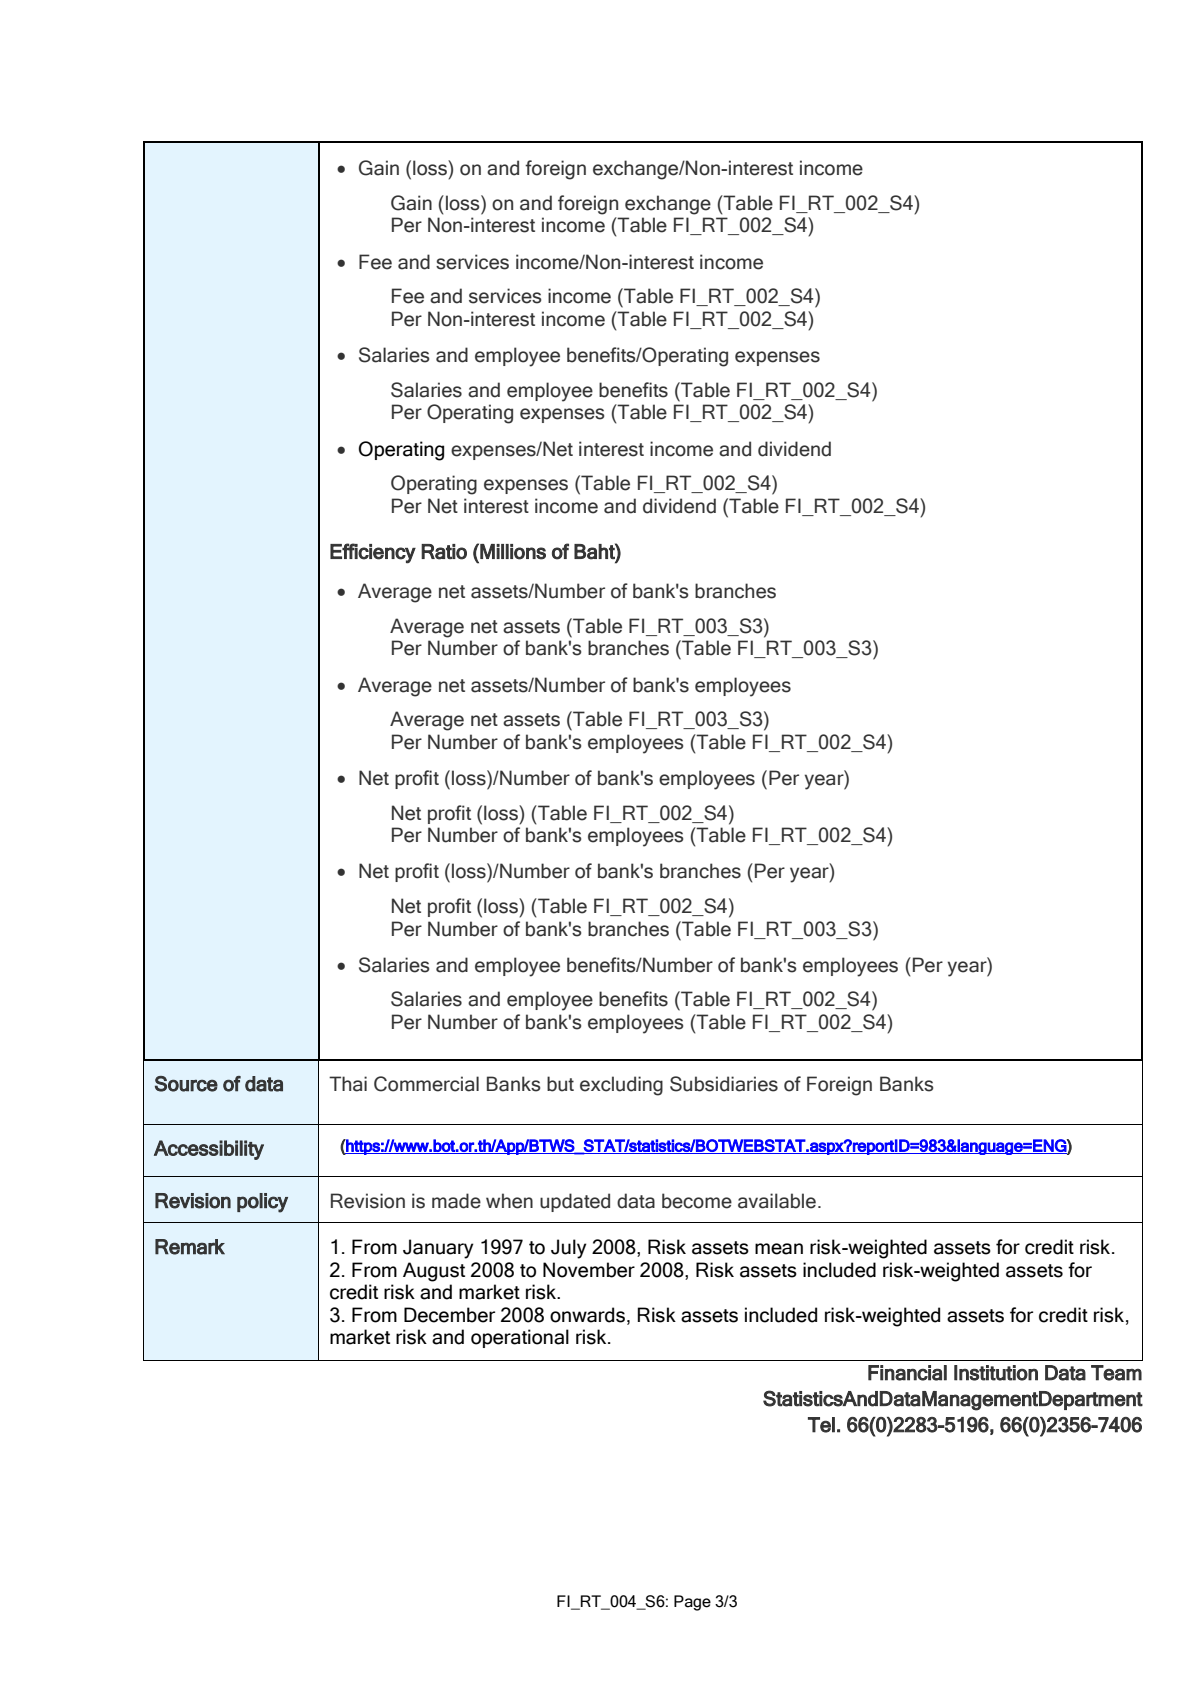 The image size is (1189, 1681). I want to click on onwards, so click(587, 1315).
